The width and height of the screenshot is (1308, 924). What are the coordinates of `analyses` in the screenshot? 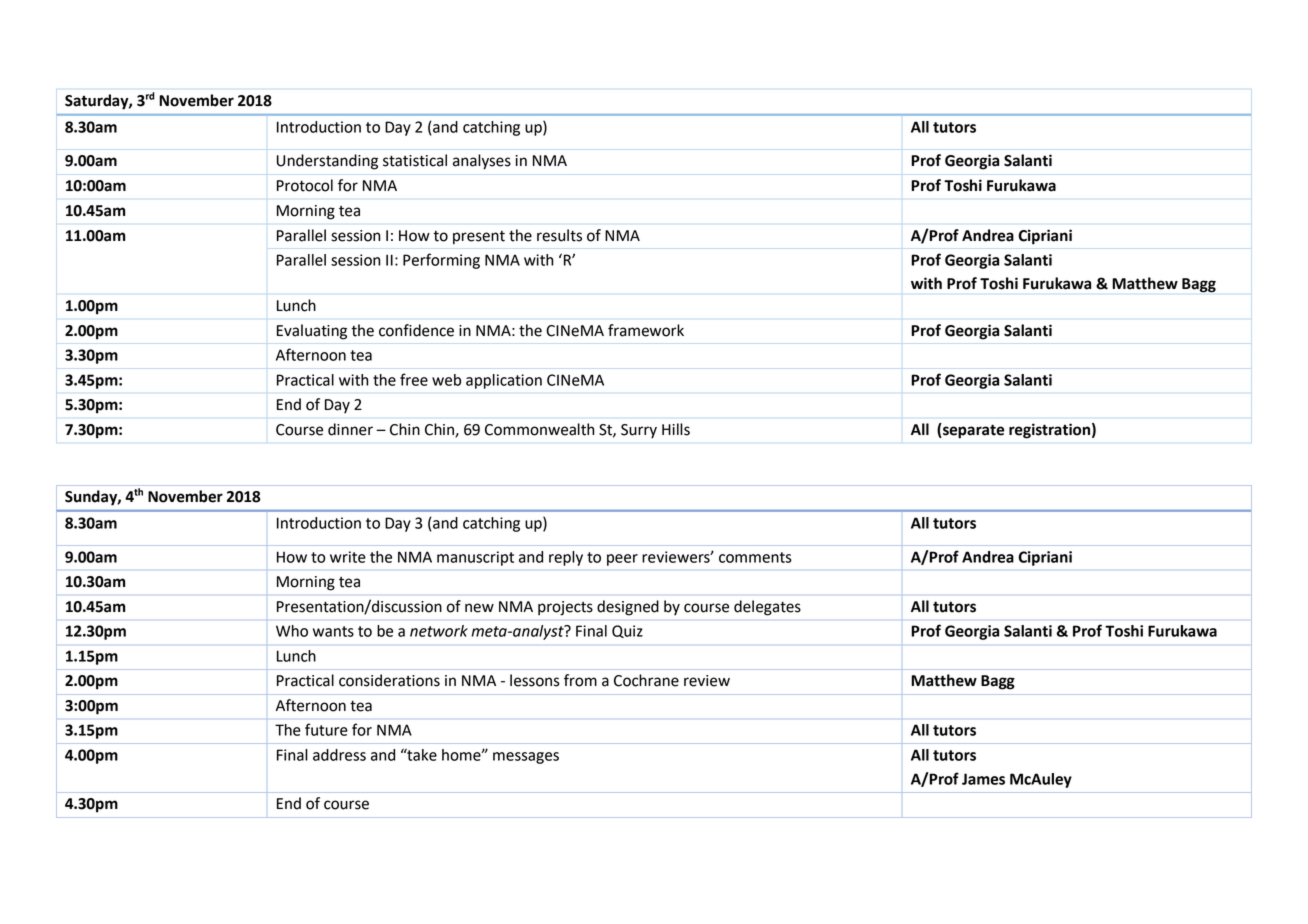 It's located at (482, 162).
